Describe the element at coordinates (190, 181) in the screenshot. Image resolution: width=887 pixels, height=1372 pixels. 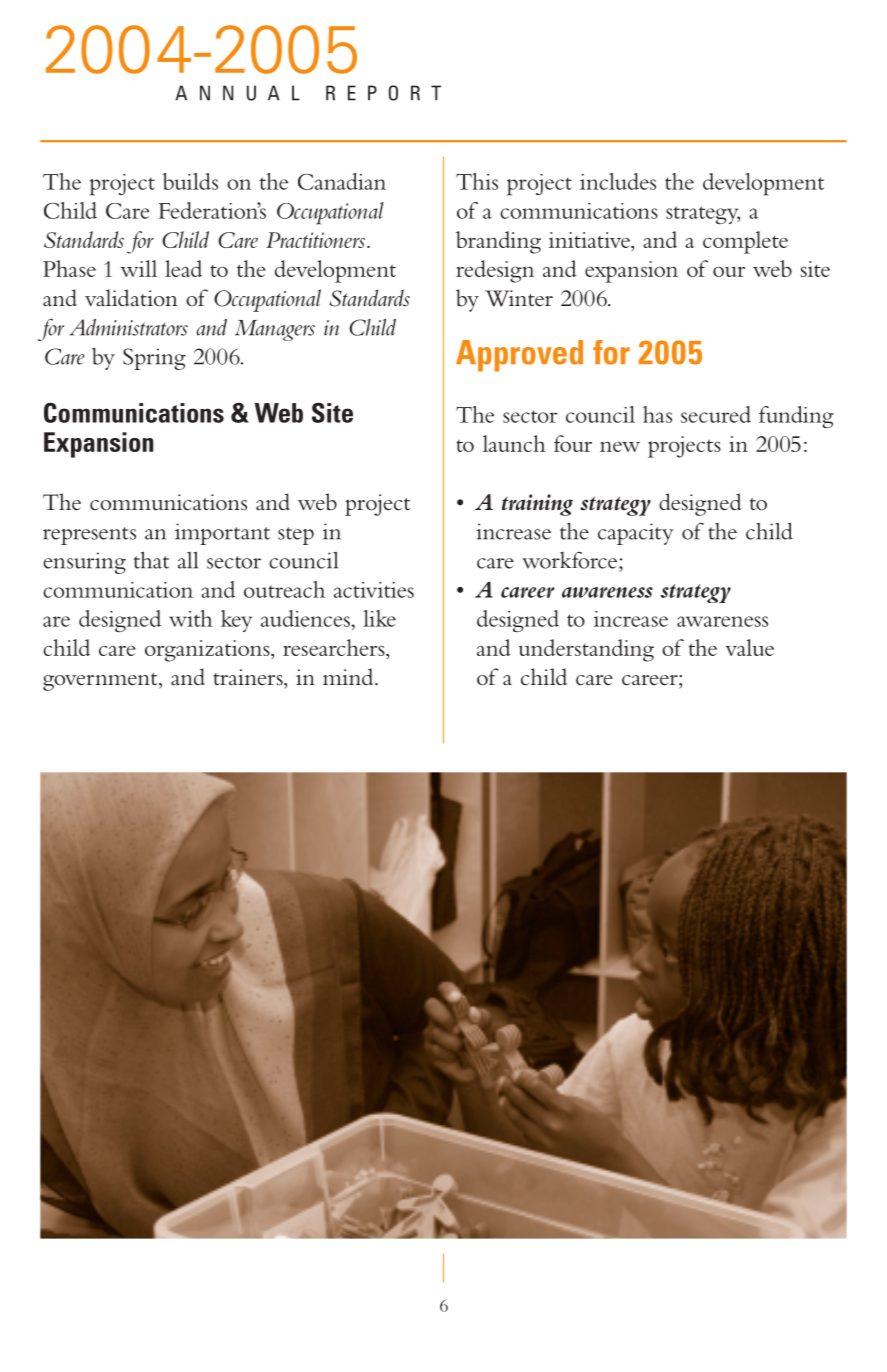
I see `builds` at that location.
